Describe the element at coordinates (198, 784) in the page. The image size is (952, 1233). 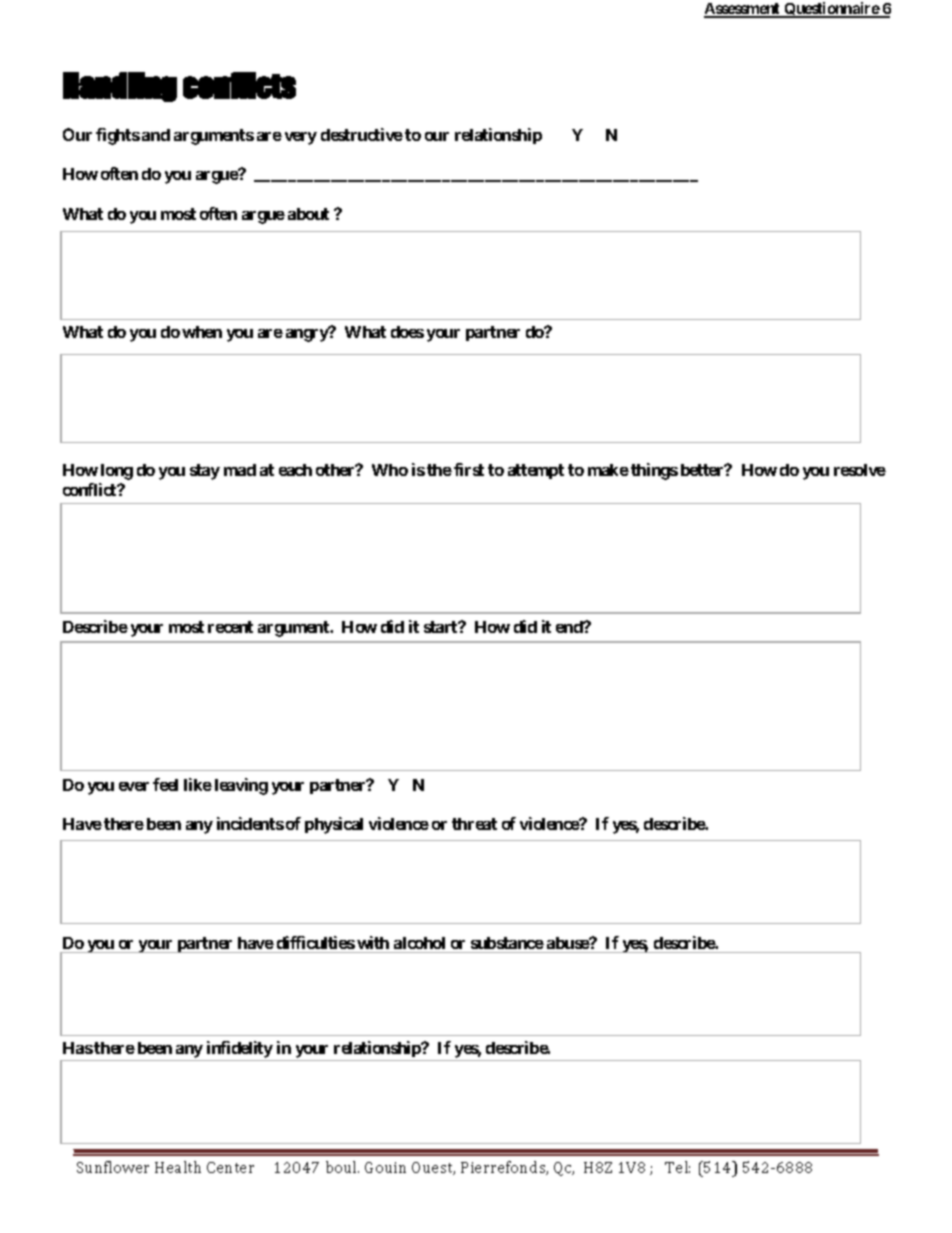
I see `like` at that location.
